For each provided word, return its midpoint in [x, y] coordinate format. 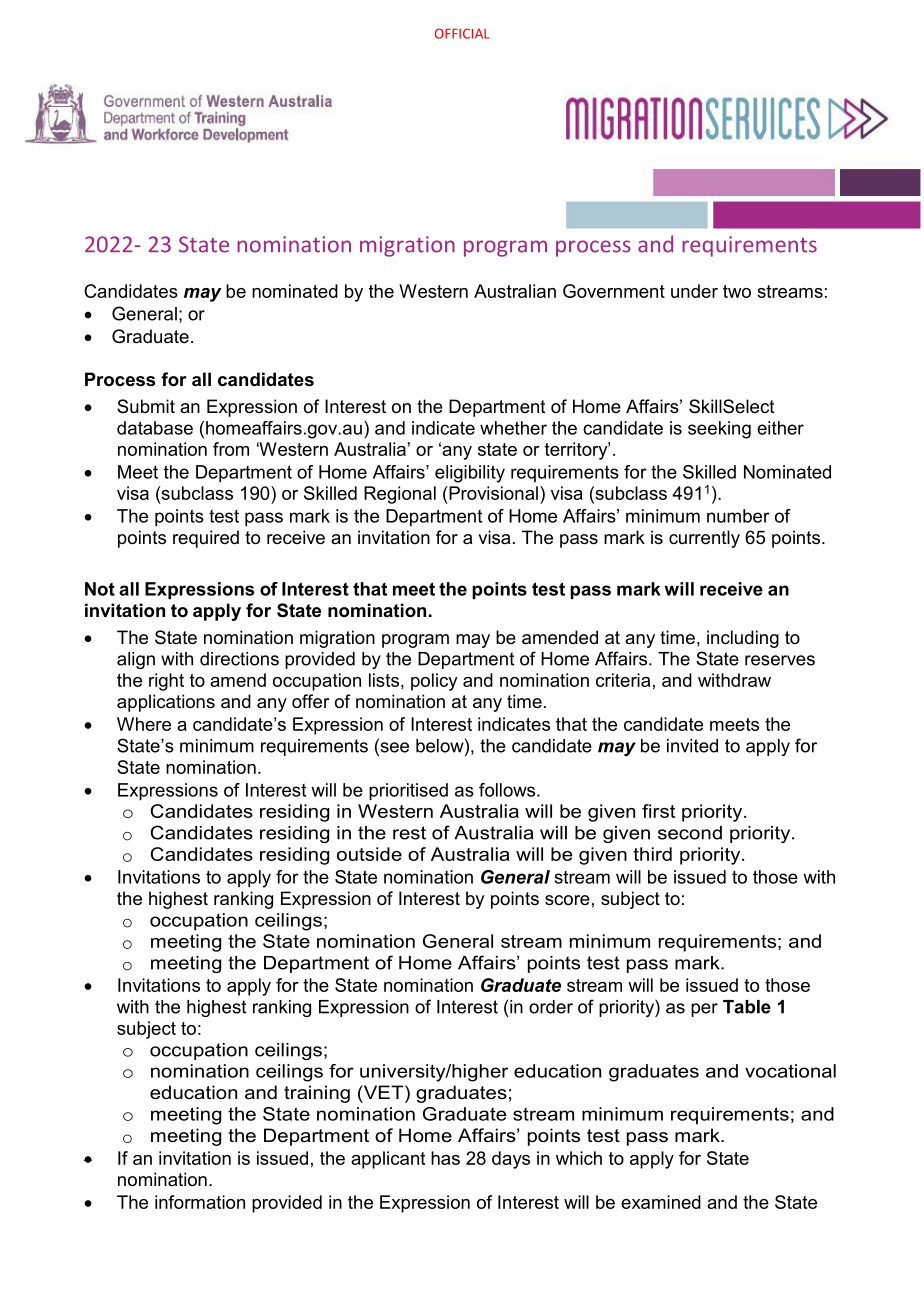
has [445, 1158]
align [136, 660]
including [743, 639]
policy [434, 682]
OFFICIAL [462, 33]
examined [661, 1202]
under [694, 291]
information [200, 1202]
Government [614, 291]
